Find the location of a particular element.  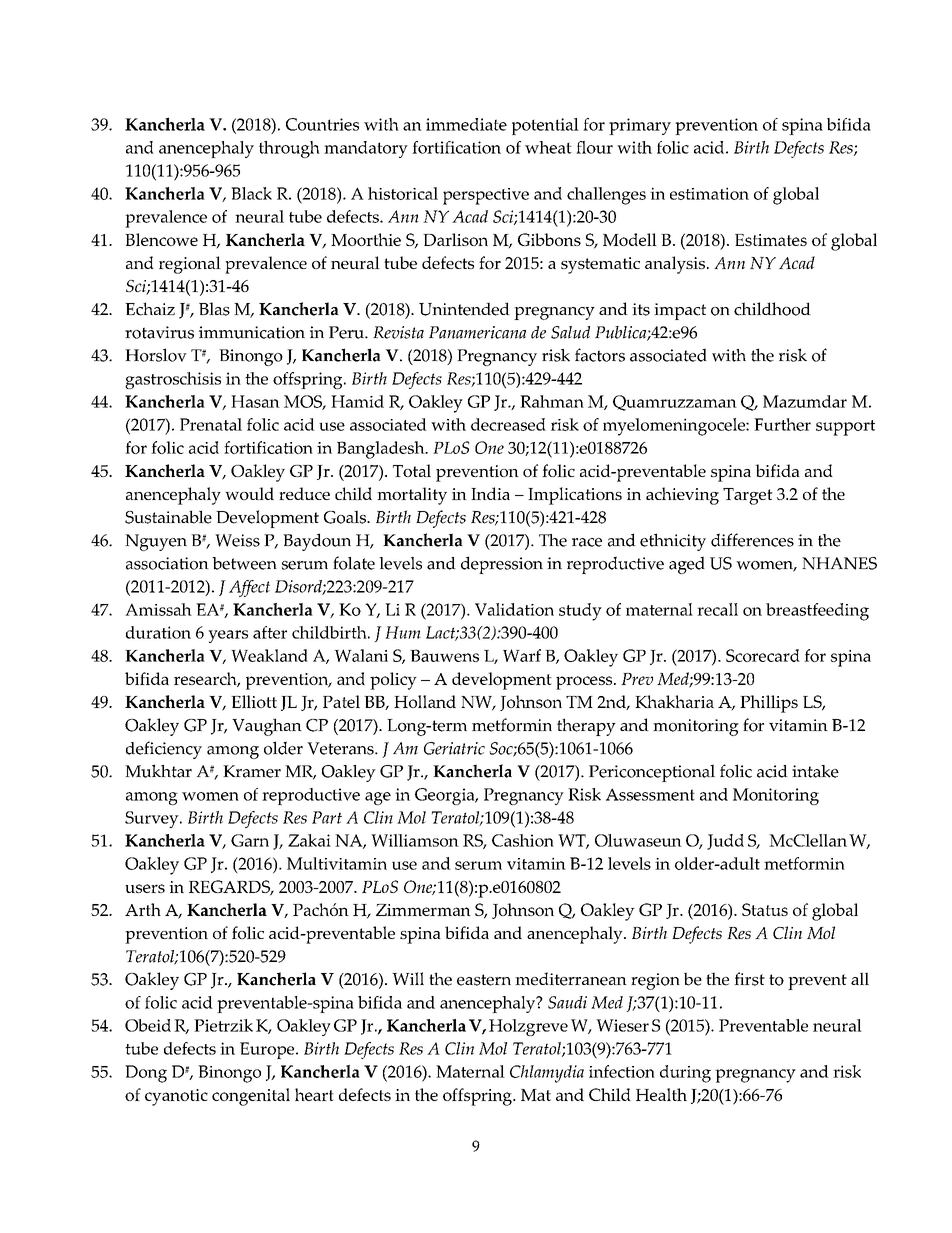

Chlamydia is located at coordinates (547, 1074).
